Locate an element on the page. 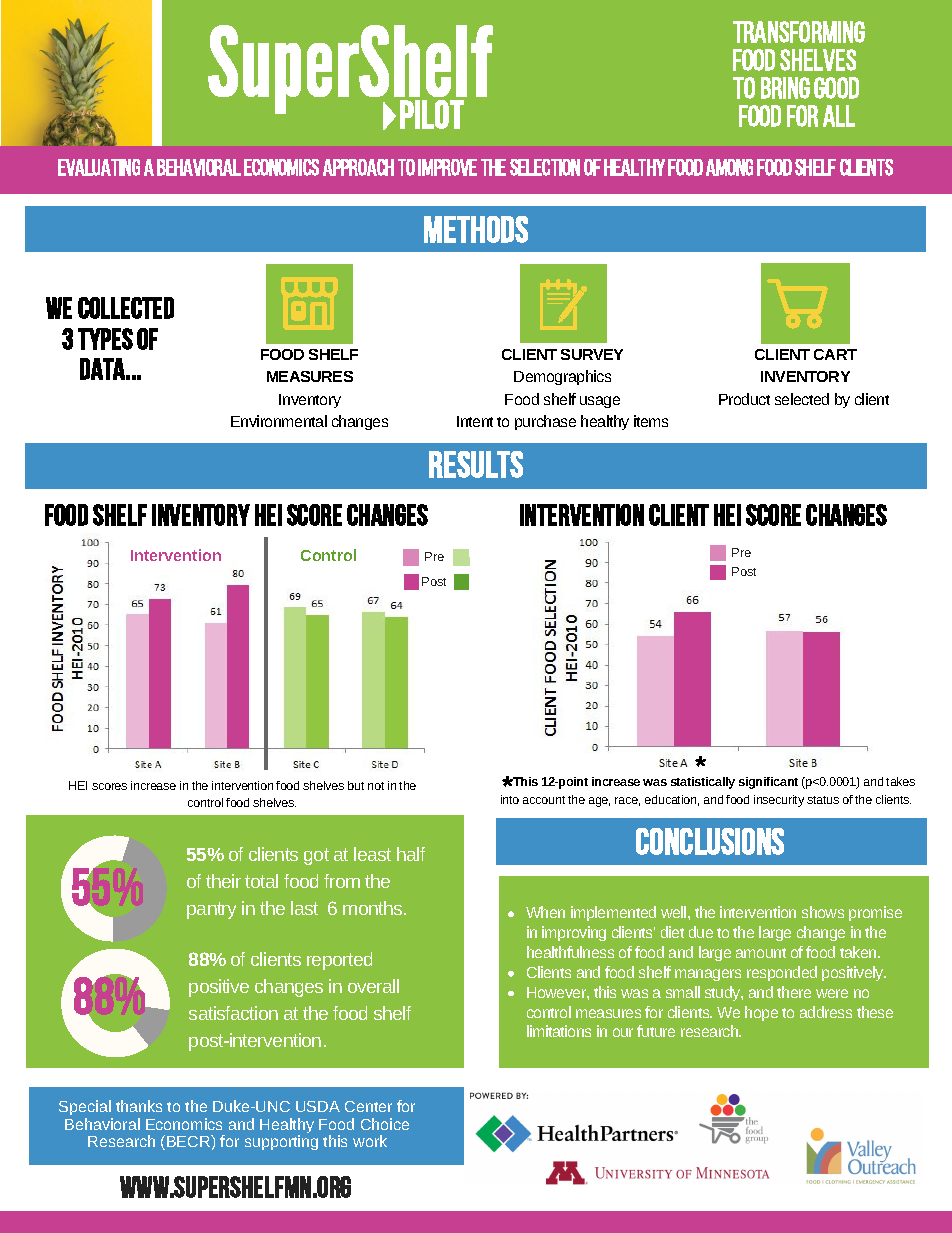  PILOT is located at coordinates (432, 114).
